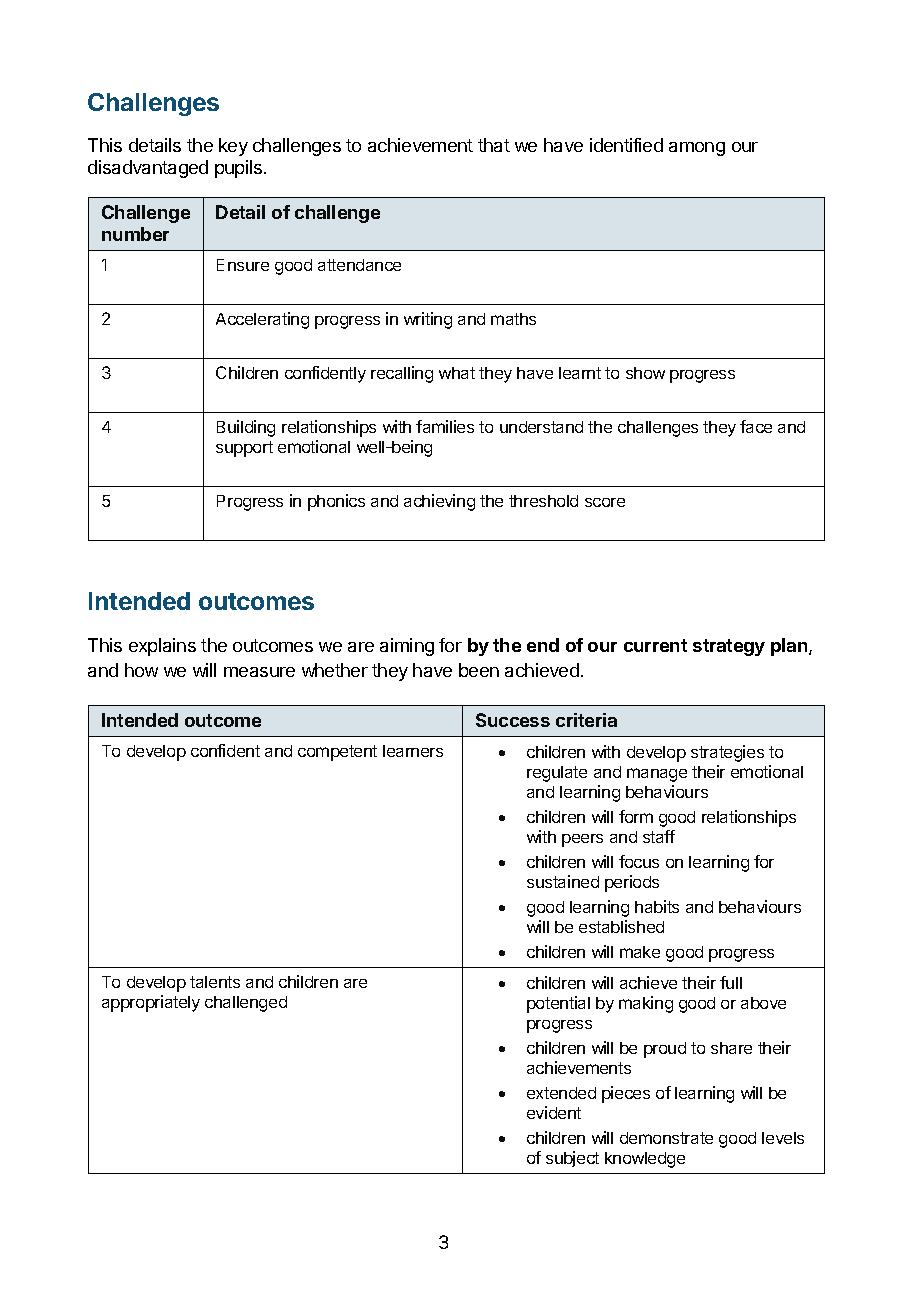 The image size is (924, 1308). I want to click on that, so click(494, 145).
